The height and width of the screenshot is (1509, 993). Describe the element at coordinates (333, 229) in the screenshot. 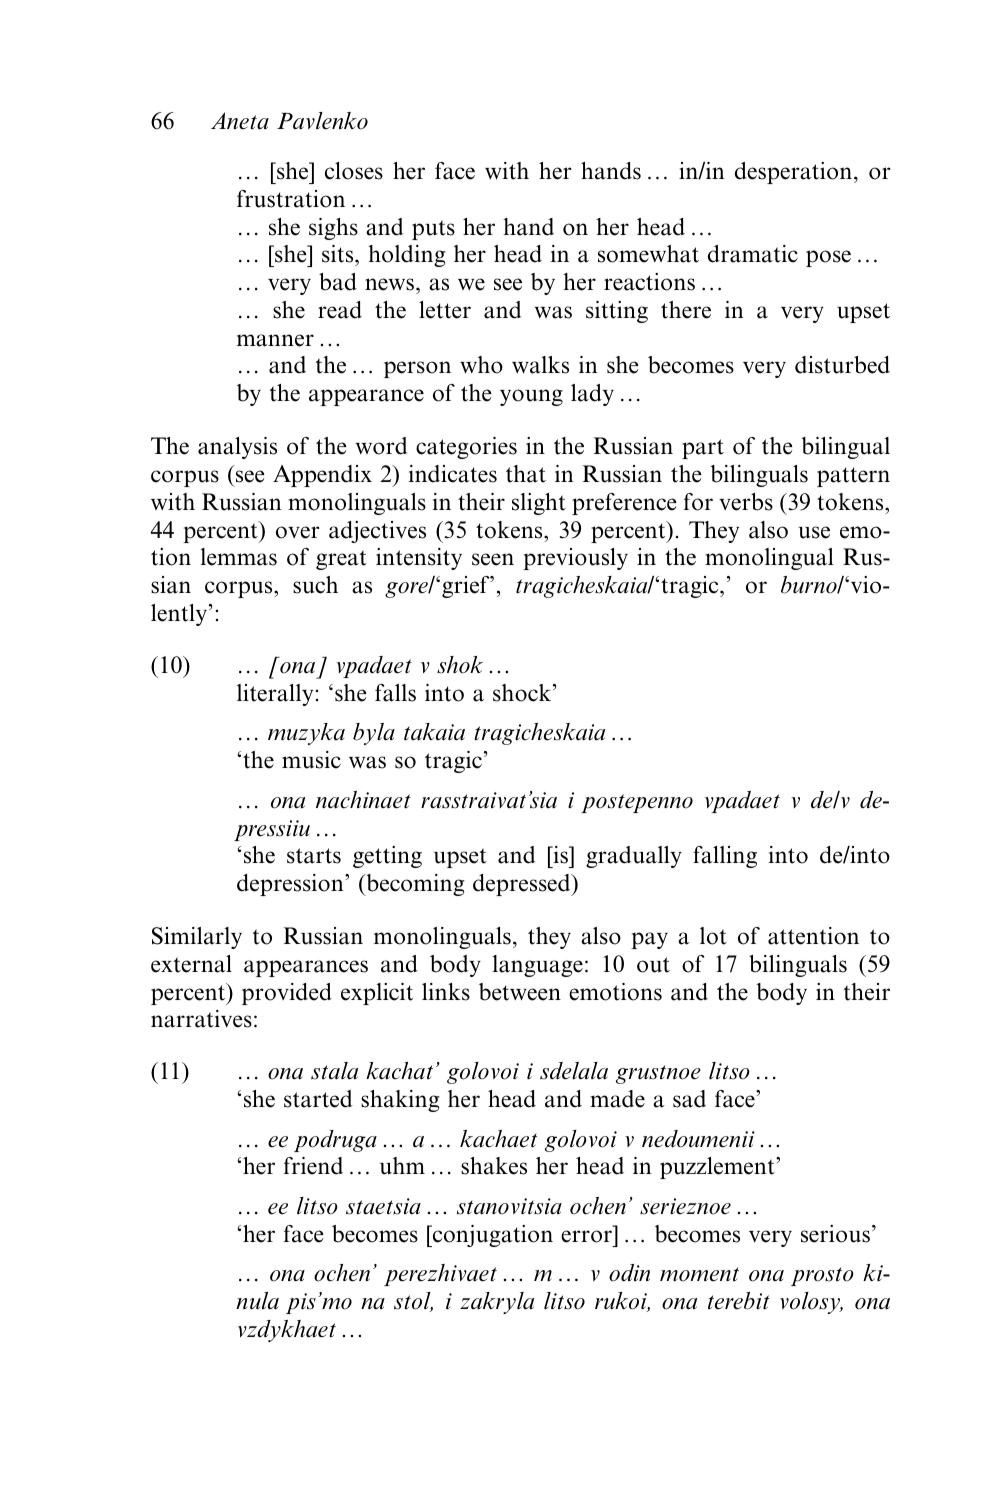

I see `sighs` at that location.
